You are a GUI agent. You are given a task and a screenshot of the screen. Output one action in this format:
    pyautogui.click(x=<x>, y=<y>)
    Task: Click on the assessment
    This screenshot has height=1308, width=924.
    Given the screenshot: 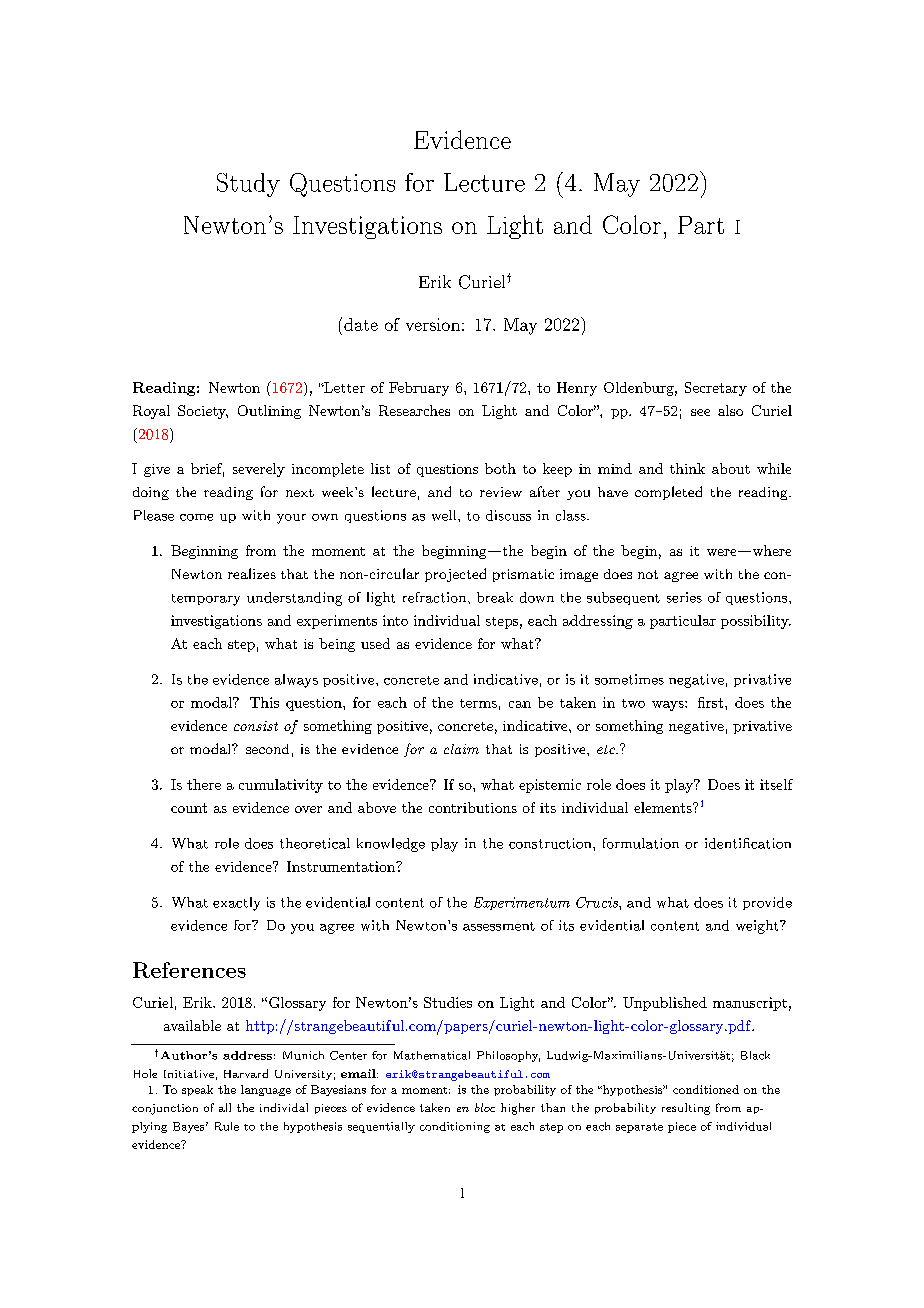 What is the action you would take?
    pyautogui.click(x=499, y=926)
